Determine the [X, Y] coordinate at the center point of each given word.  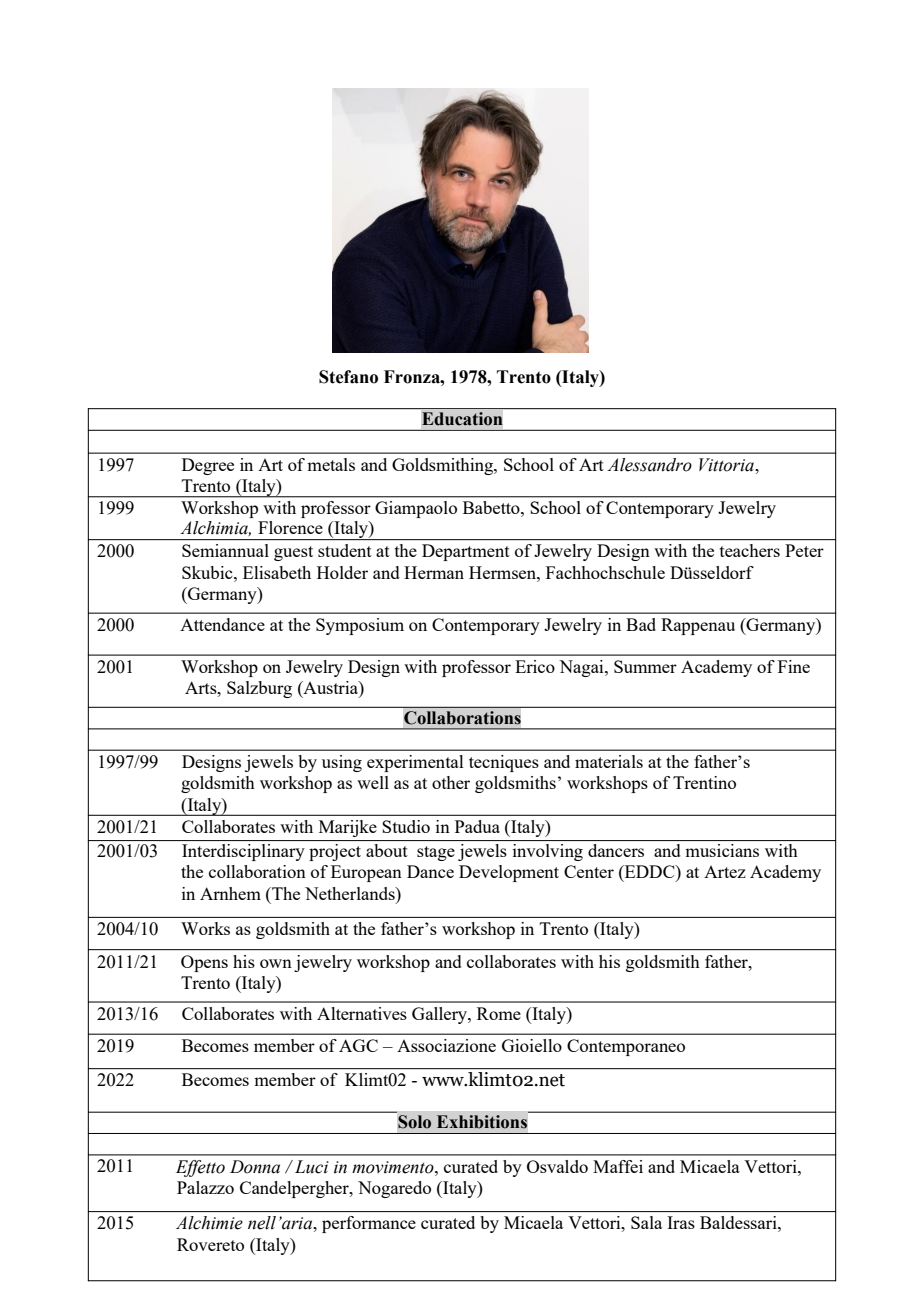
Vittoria [727, 465]
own [276, 963]
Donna [255, 1167]
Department [466, 552]
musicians [722, 850]
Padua [477, 826]
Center [589, 871]
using [342, 763]
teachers [750, 550]
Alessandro [649, 465]
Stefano [348, 377]
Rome [499, 1013]
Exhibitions [482, 1122]
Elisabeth [277, 572]
